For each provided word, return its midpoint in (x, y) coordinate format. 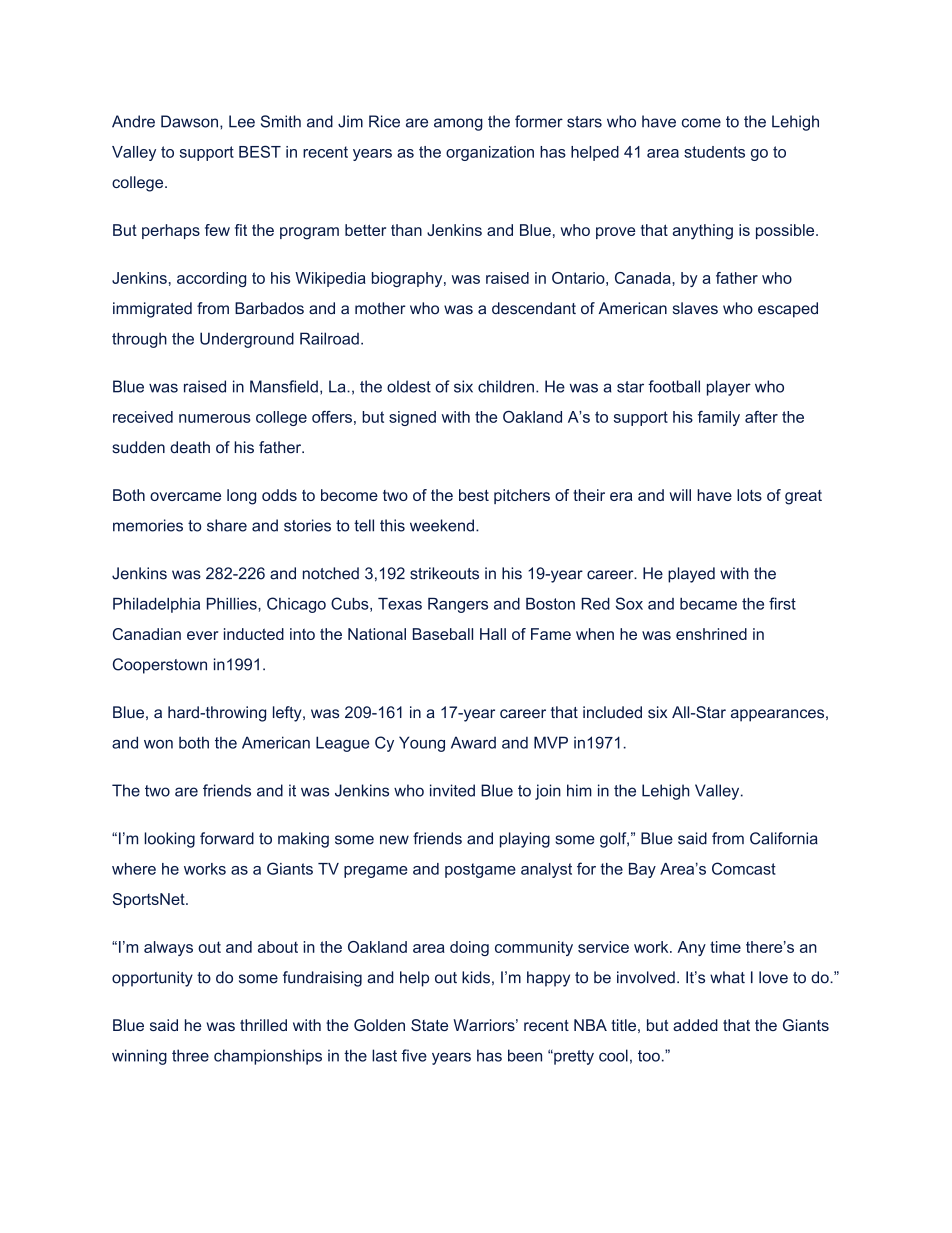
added (695, 1025)
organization (490, 153)
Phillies (233, 604)
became (708, 604)
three (190, 1055)
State (429, 1025)
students (714, 152)
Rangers (458, 605)
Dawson (189, 121)
